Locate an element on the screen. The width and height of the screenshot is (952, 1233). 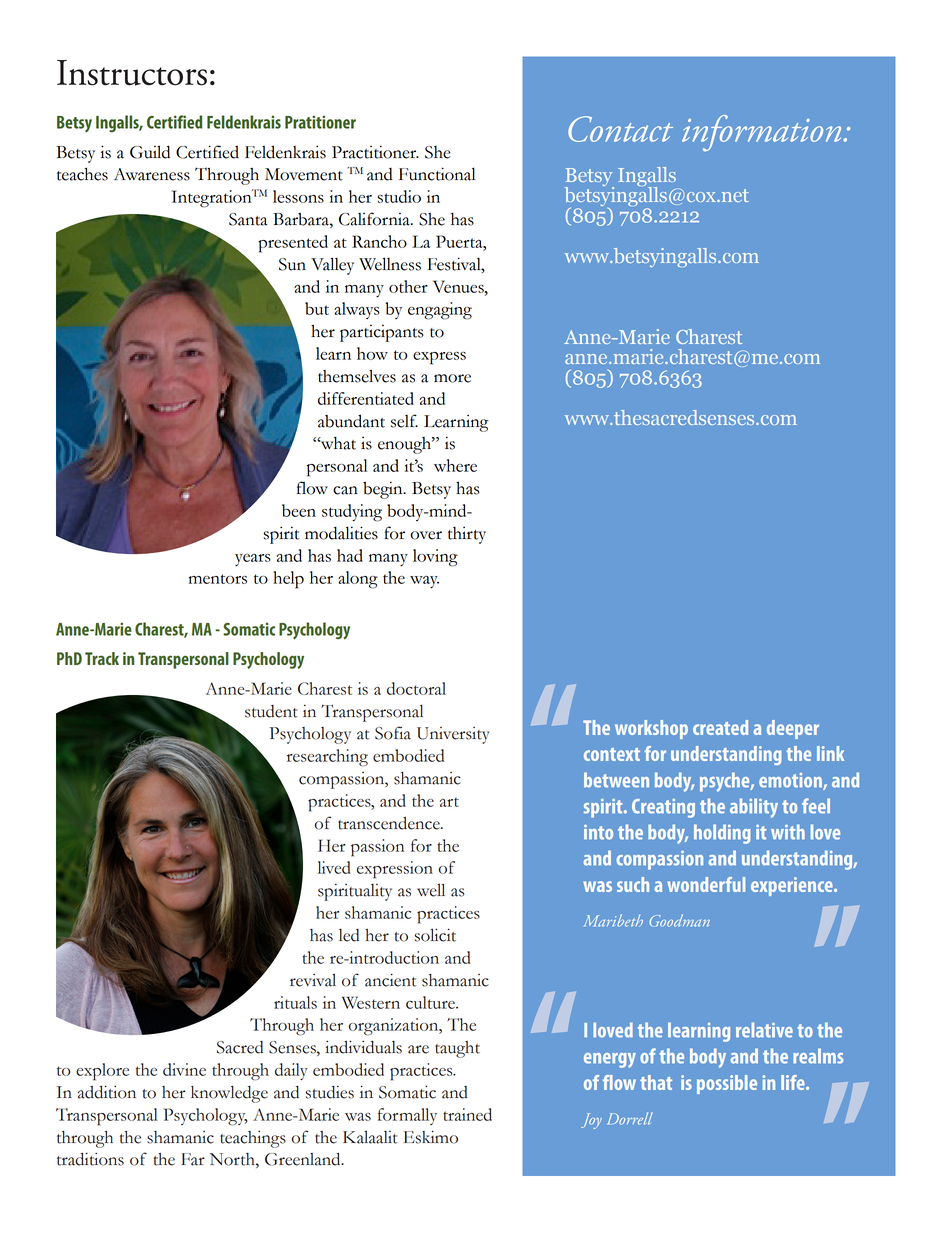
Instructors is located at coordinates (132, 73).
